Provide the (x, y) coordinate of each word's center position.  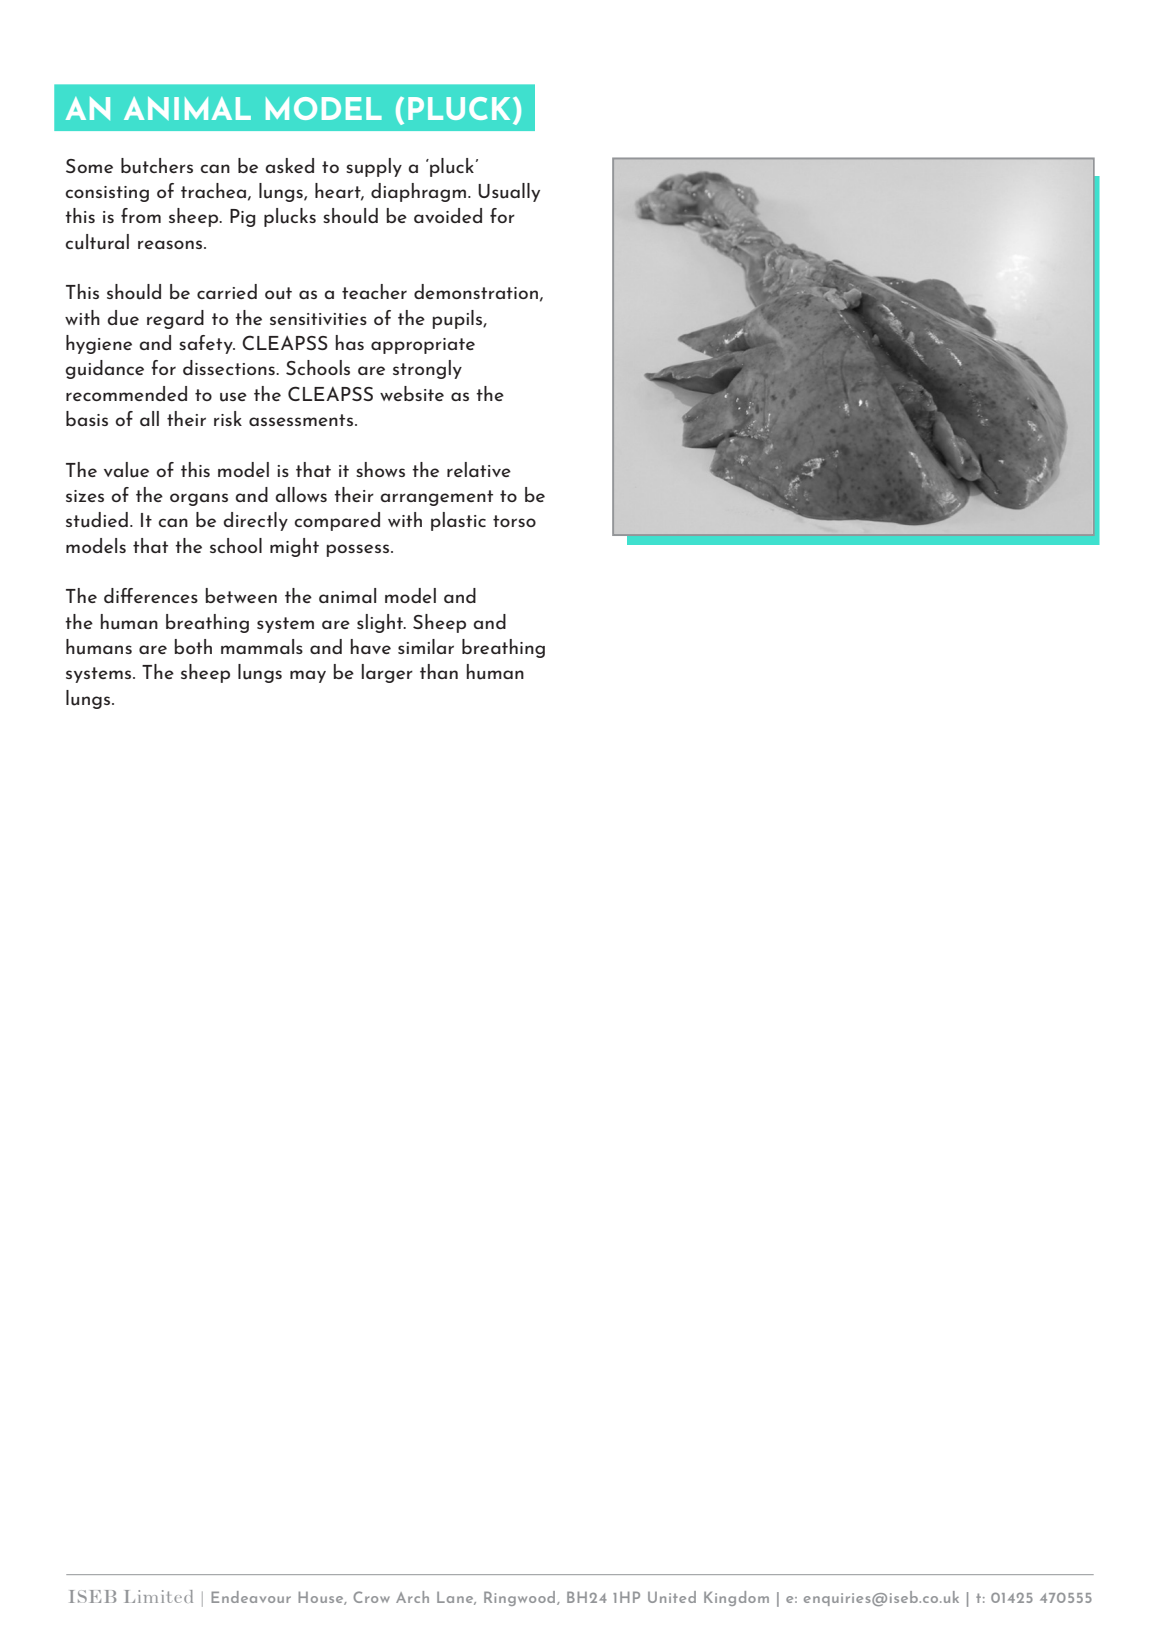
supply (374, 167)
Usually (509, 192)
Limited (159, 1596)
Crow (371, 1597)
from (141, 215)
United (672, 1597)
